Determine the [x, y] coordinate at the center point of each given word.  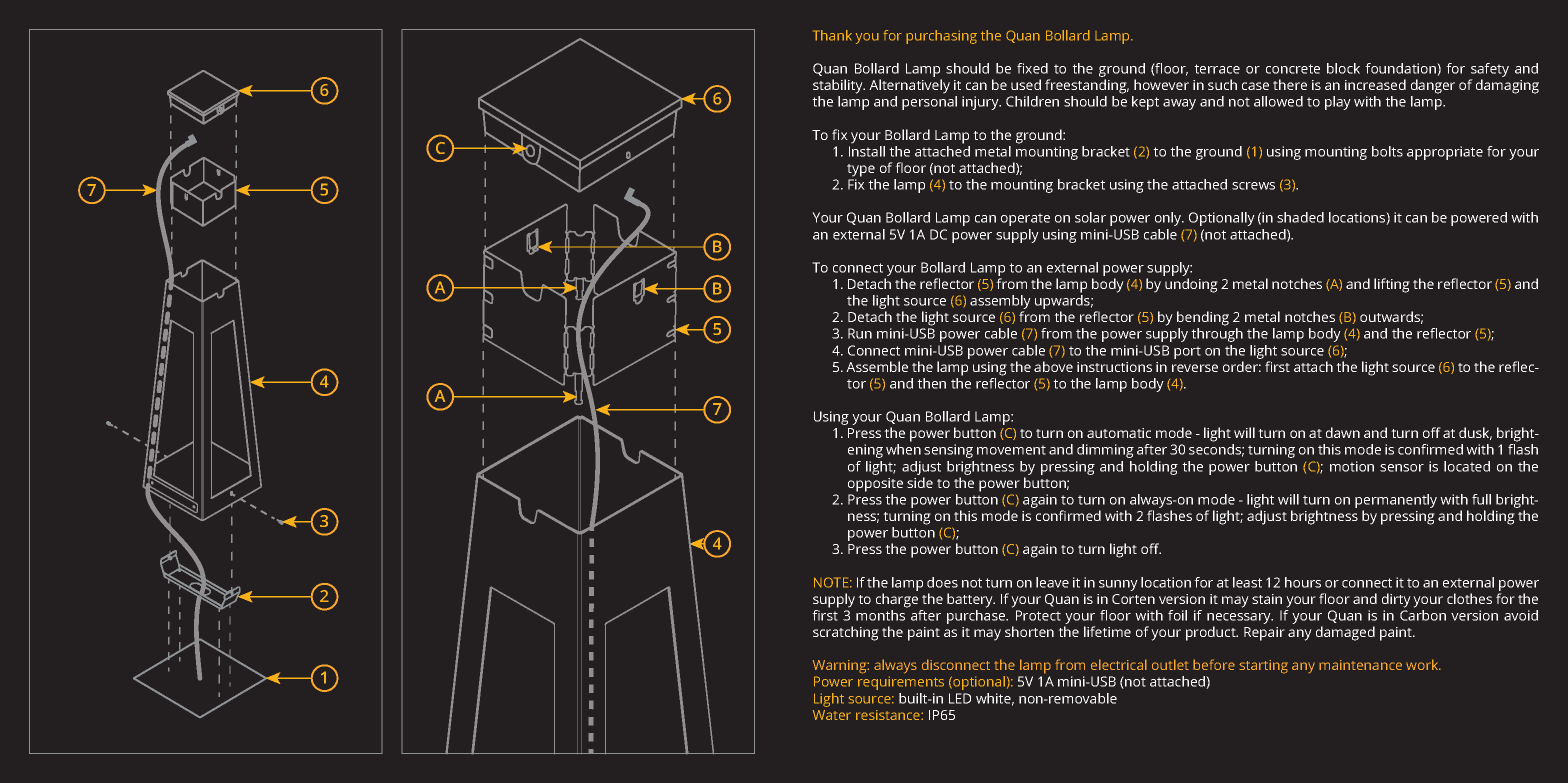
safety [1489, 71]
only [1169, 219]
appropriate [1445, 153]
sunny [1118, 585]
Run [860, 333]
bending [1203, 318]
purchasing [941, 37]
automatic [1119, 433]
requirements [901, 683]
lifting [1392, 285]
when [903, 449]
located [1467, 466]
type [861, 170]
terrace [1217, 69]
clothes [1469, 598]
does [942, 582]
